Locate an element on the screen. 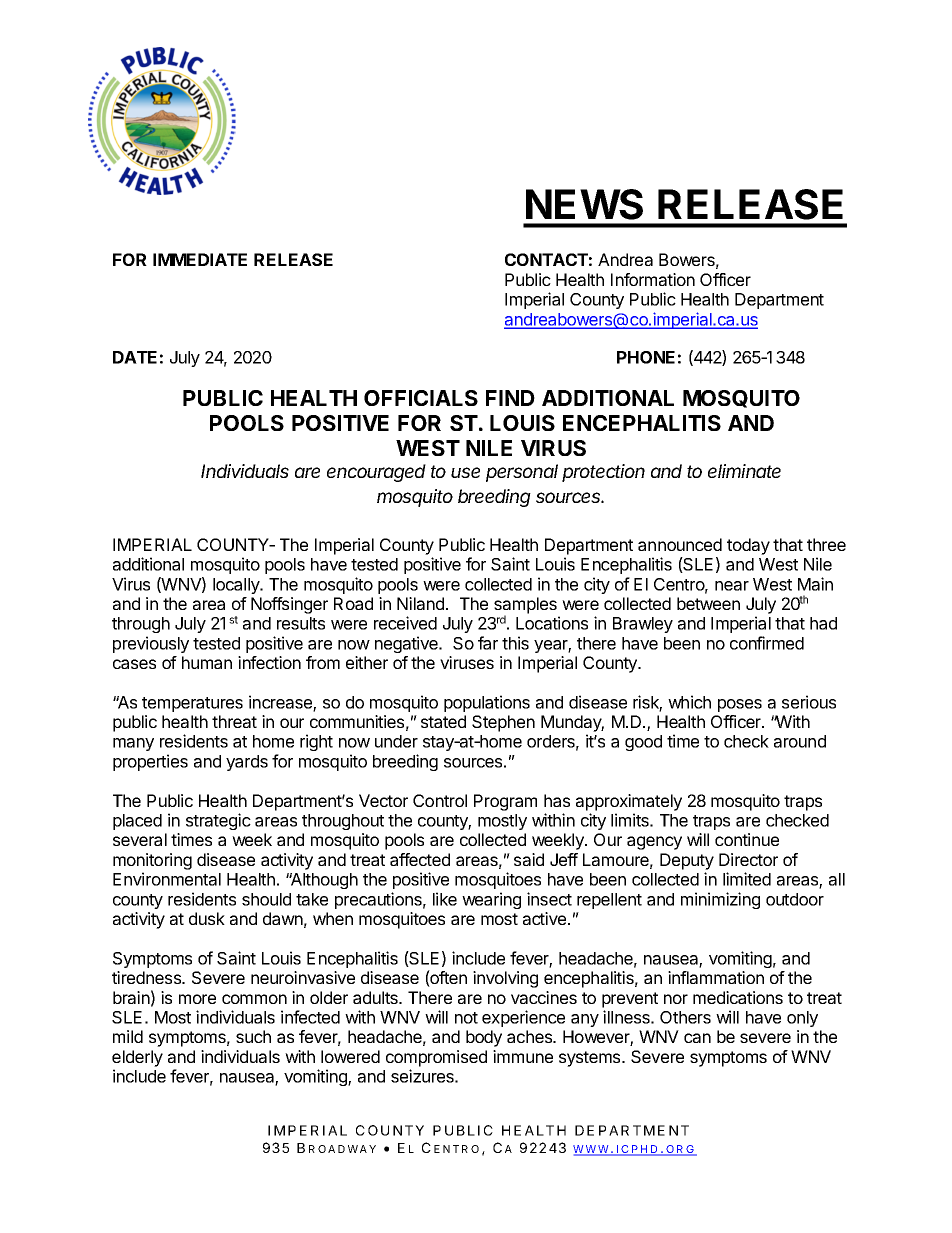 The height and width of the screenshot is (1233, 952). Information is located at coordinates (653, 279).
